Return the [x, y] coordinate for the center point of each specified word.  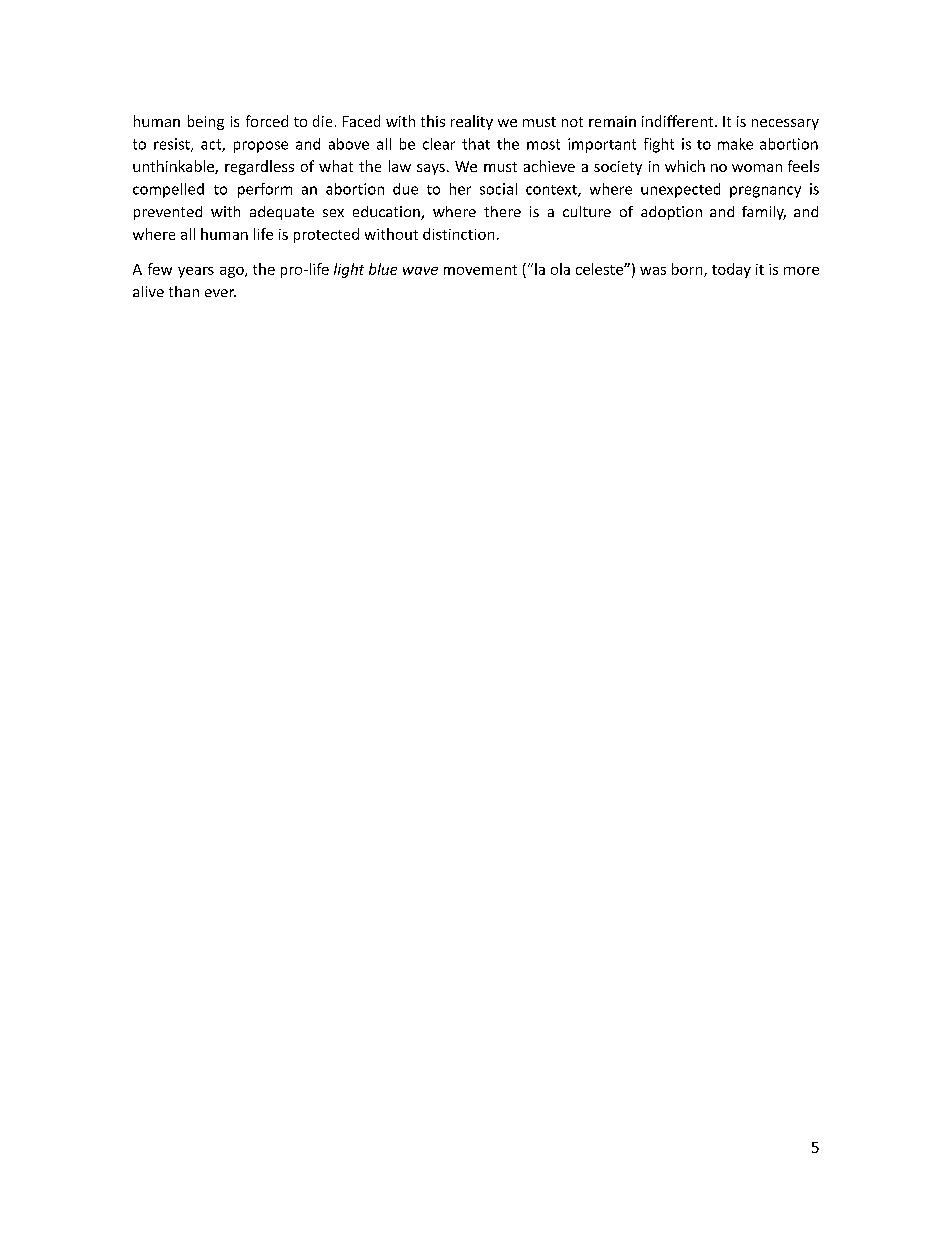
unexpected [680, 190]
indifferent [679, 121]
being [206, 122]
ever [220, 293]
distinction [458, 234]
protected [326, 235]
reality [472, 122]
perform [265, 190]
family [764, 213]
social [498, 189]
